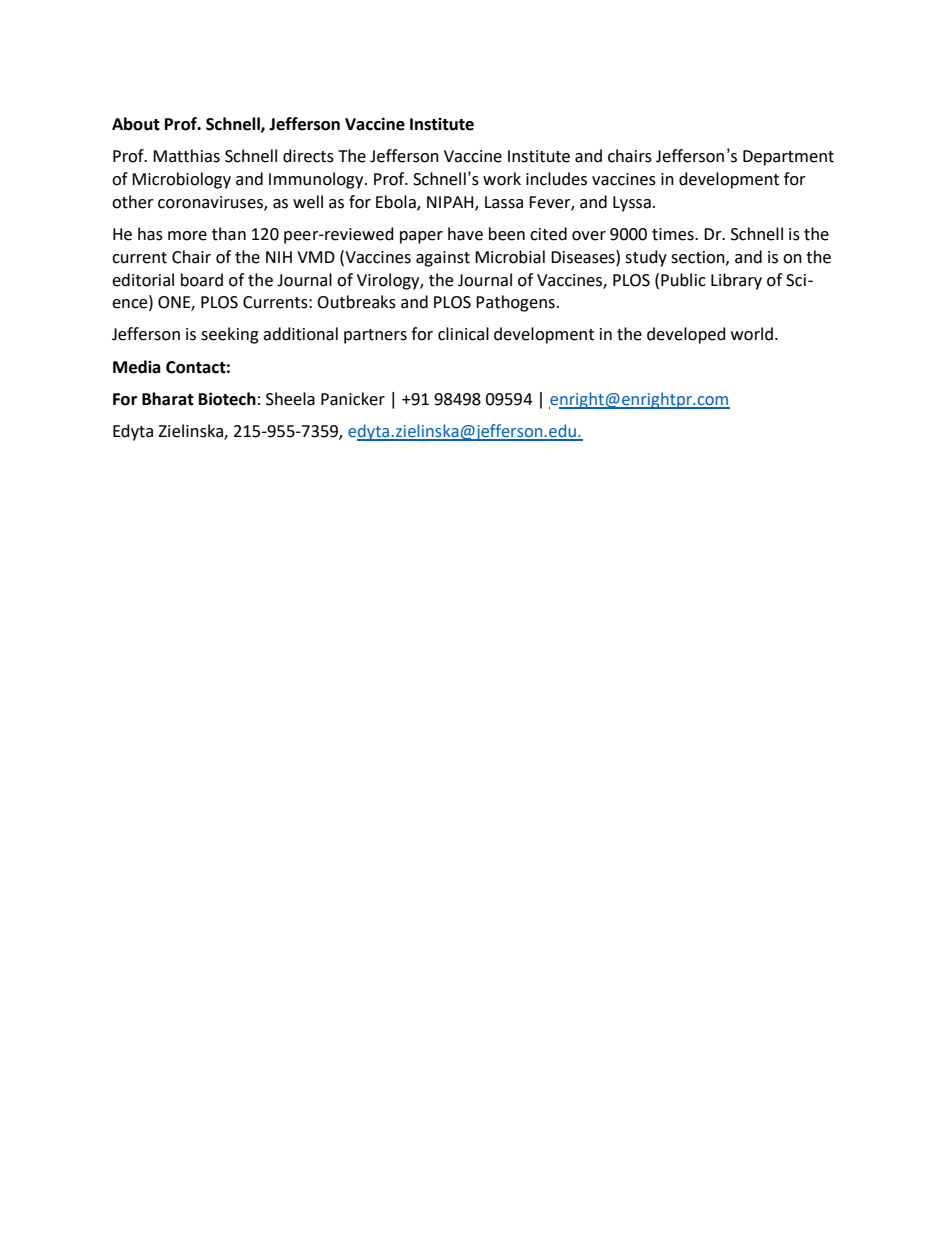 Image resolution: width=952 pixels, height=1233 pixels. Describe the element at coordinates (290, 399) in the screenshot. I see `Sheela` at that location.
